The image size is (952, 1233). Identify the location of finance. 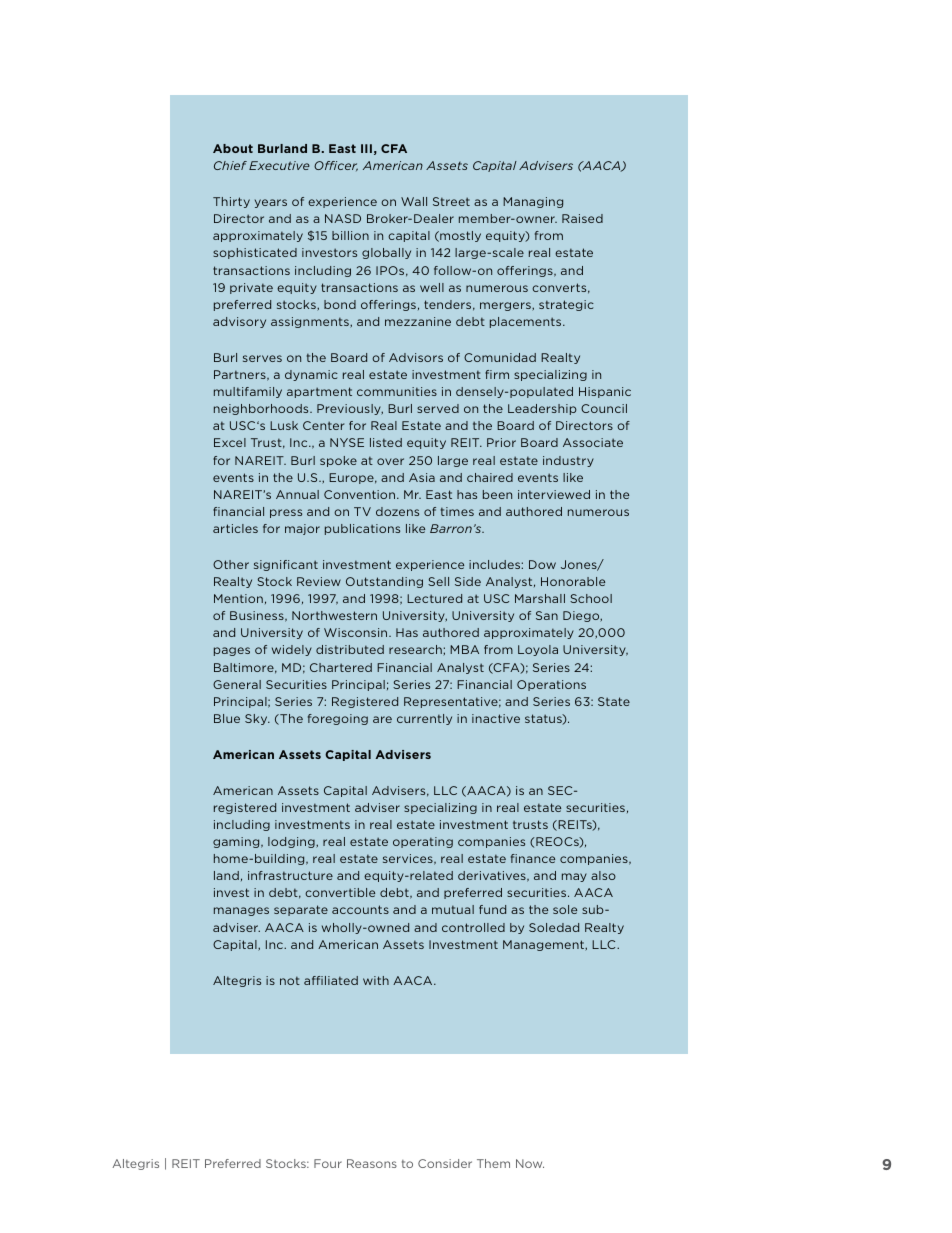
(533, 858).
